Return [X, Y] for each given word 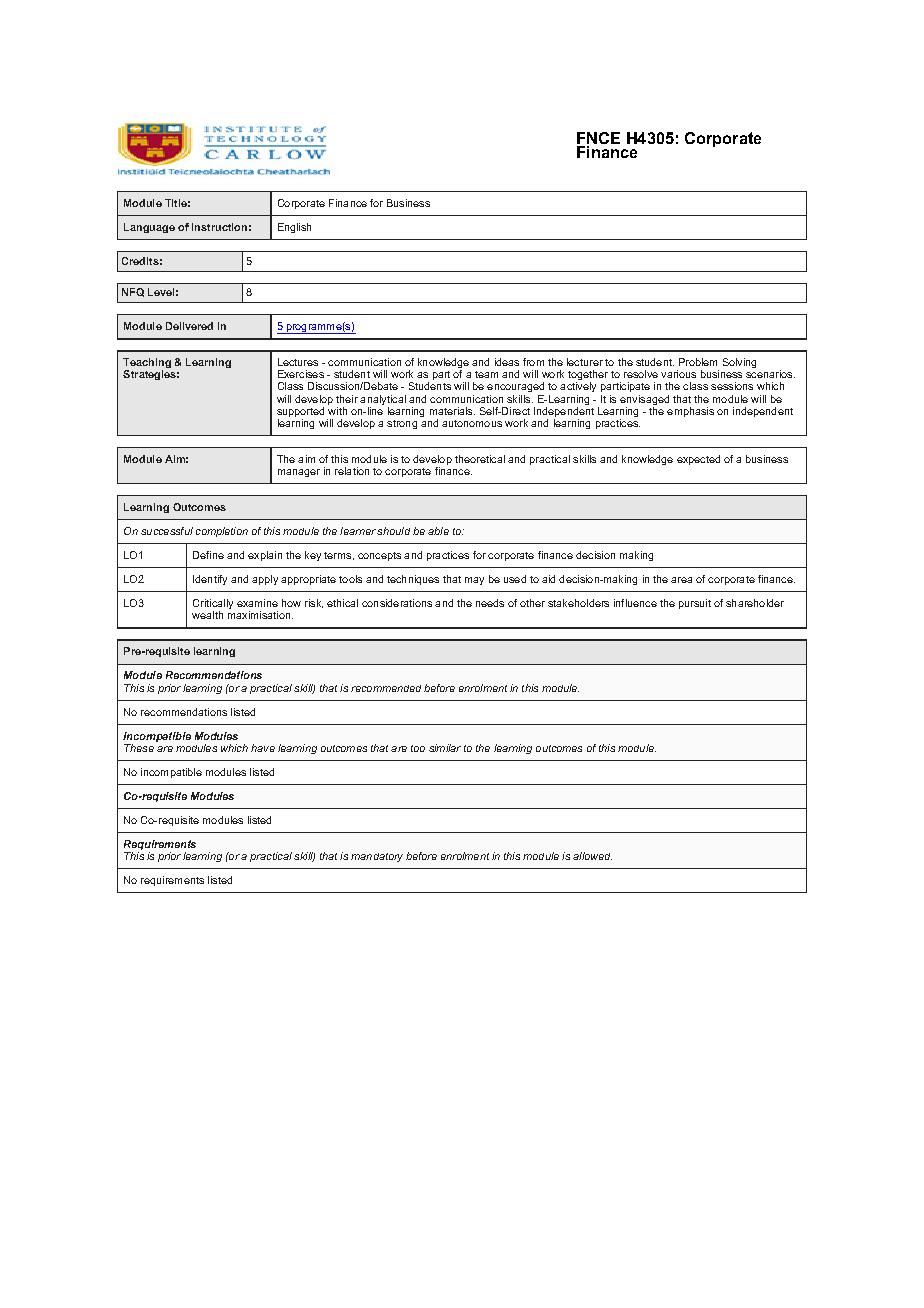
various [678, 374]
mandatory [377, 857]
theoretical [480, 459]
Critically [213, 606]
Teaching [147, 365]
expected [698, 460]
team [486, 374]
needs [490, 603]
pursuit [695, 604]
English [294, 228]
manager [299, 473]
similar [445, 748]
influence [635, 603]
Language [149, 228]
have [263, 748]
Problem [698, 362]
